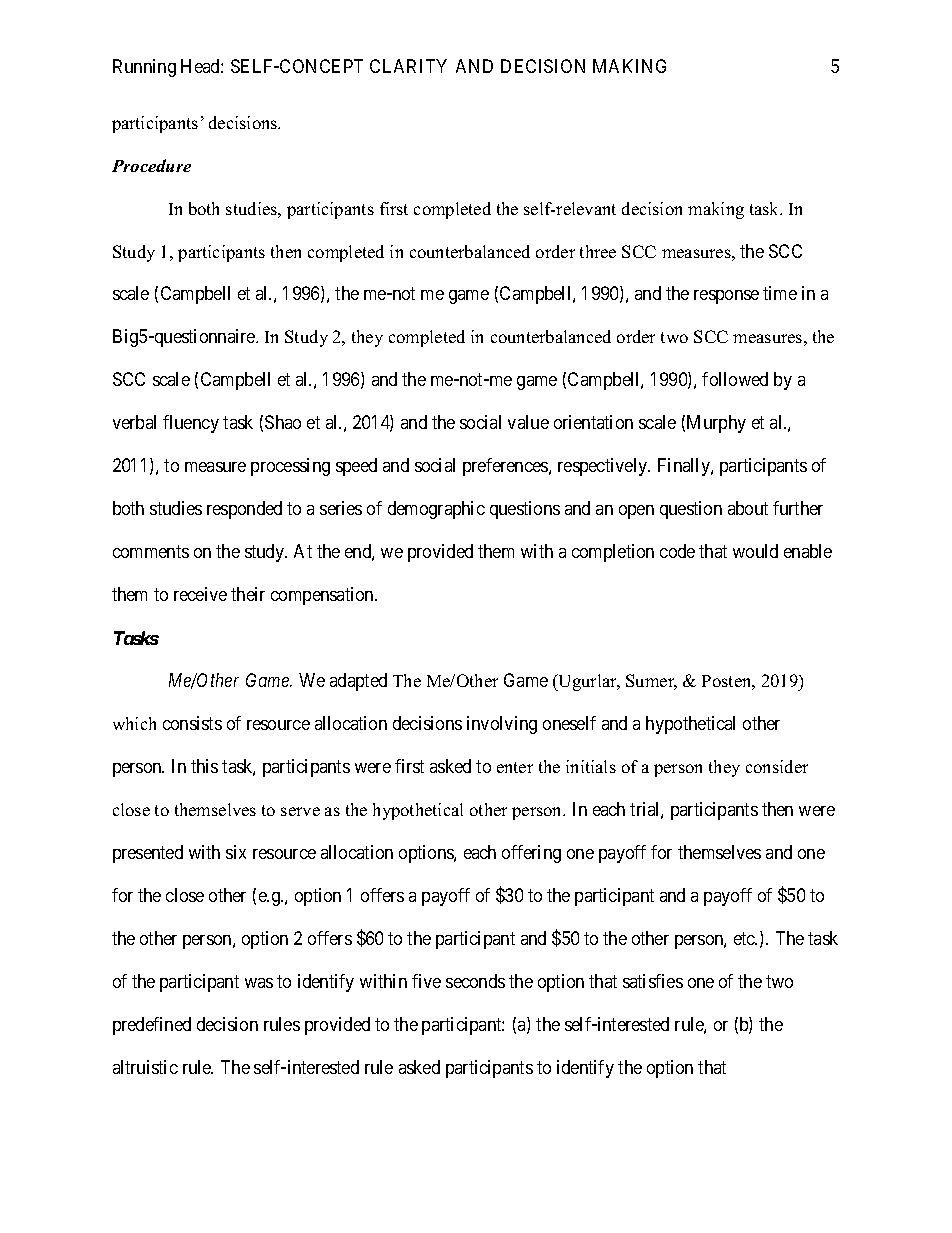  What do you see at coordinates (755, 551) in the screenshot?
I see `would` at bounding box center [755, 551].
